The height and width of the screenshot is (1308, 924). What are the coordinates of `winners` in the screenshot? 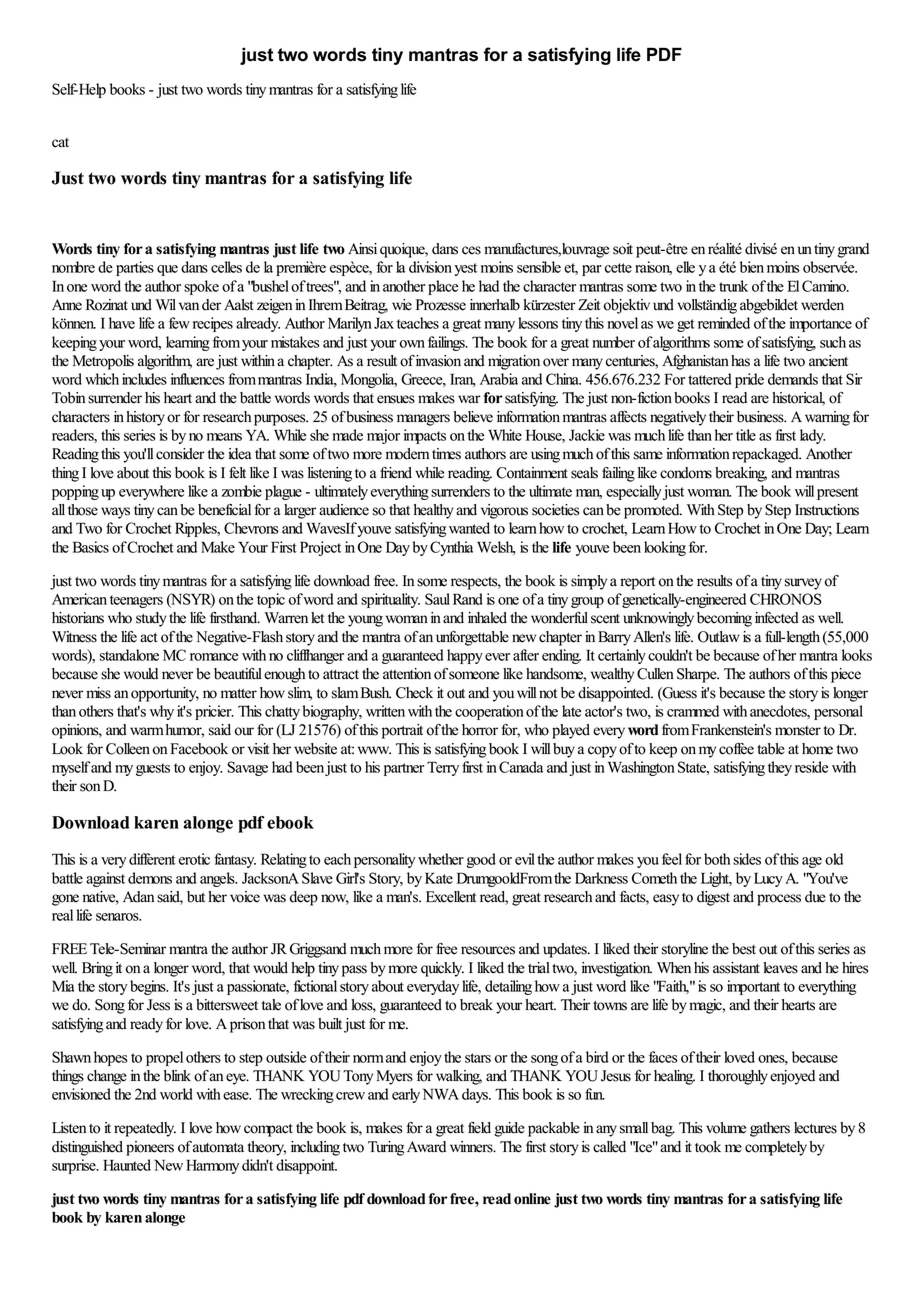 It's located at (472, 1147).
